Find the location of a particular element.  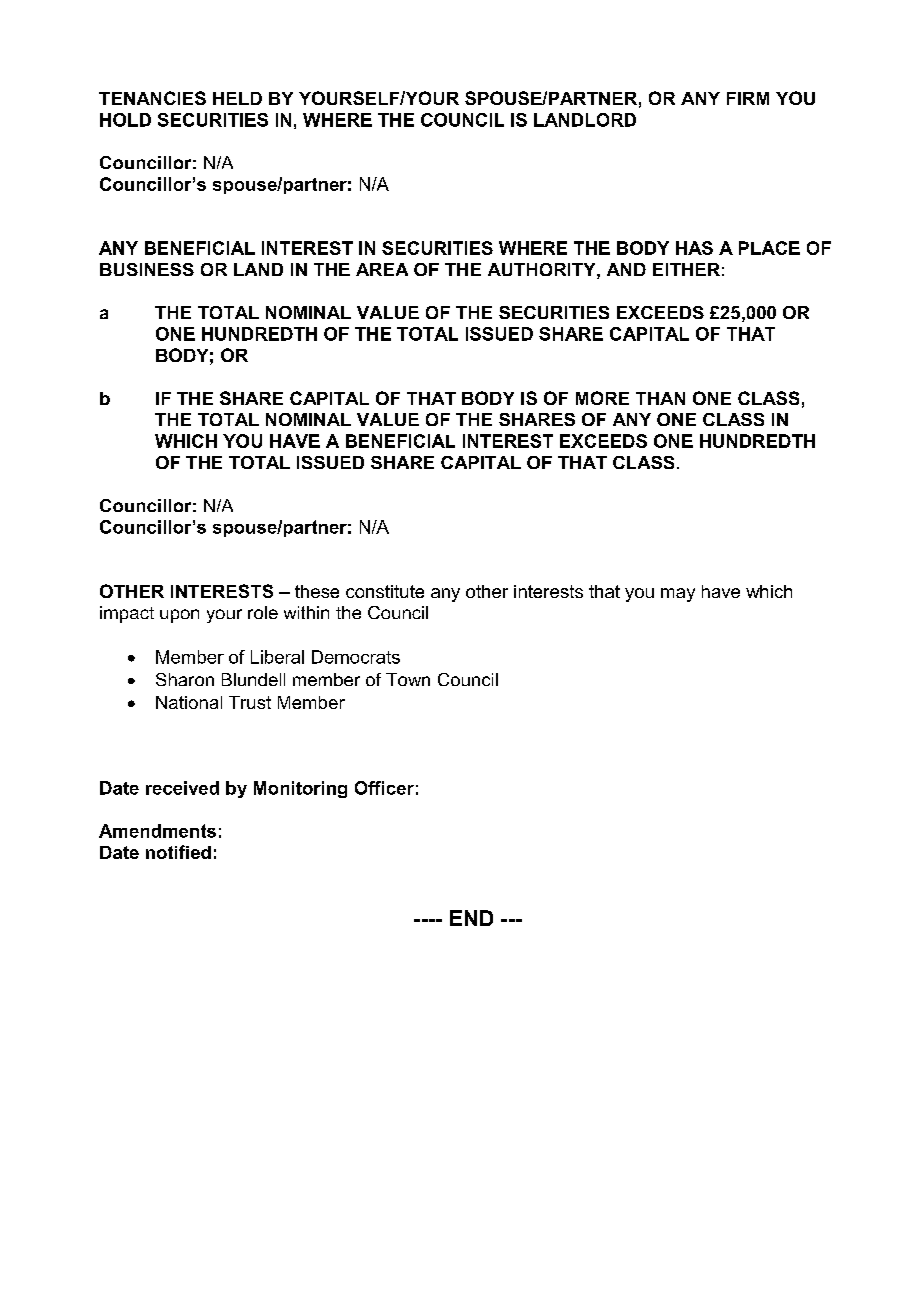

constitute is located at coordinates (385, 591).
